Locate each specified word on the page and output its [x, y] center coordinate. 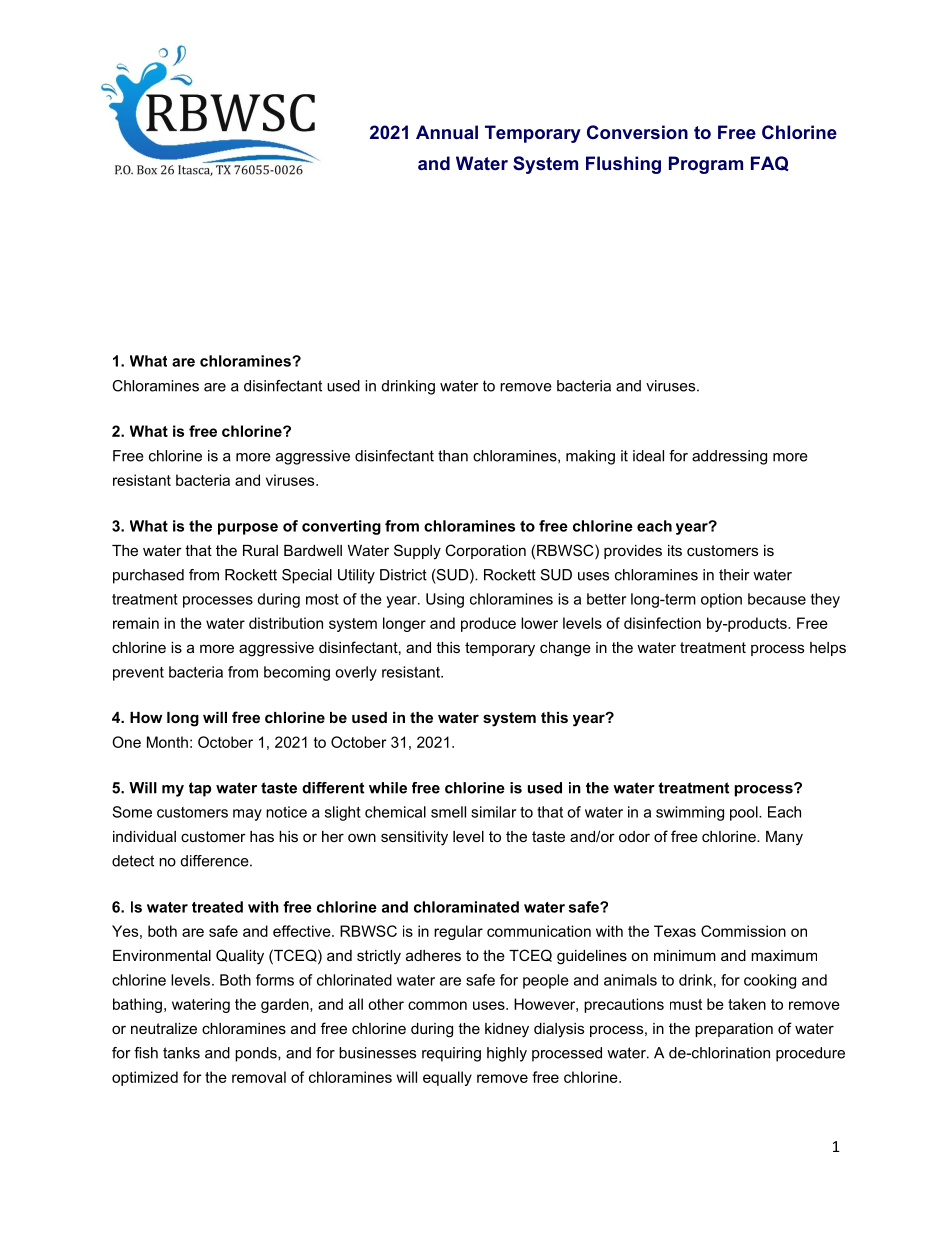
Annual [447, 132]
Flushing [623, 165]
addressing [729, 457]
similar [493, 812]
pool [745, 813]
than [453, 456]
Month [167, 742]
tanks [181, 1053]
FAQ [770, 163]
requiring [451, 1054]
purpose [248, 529]
